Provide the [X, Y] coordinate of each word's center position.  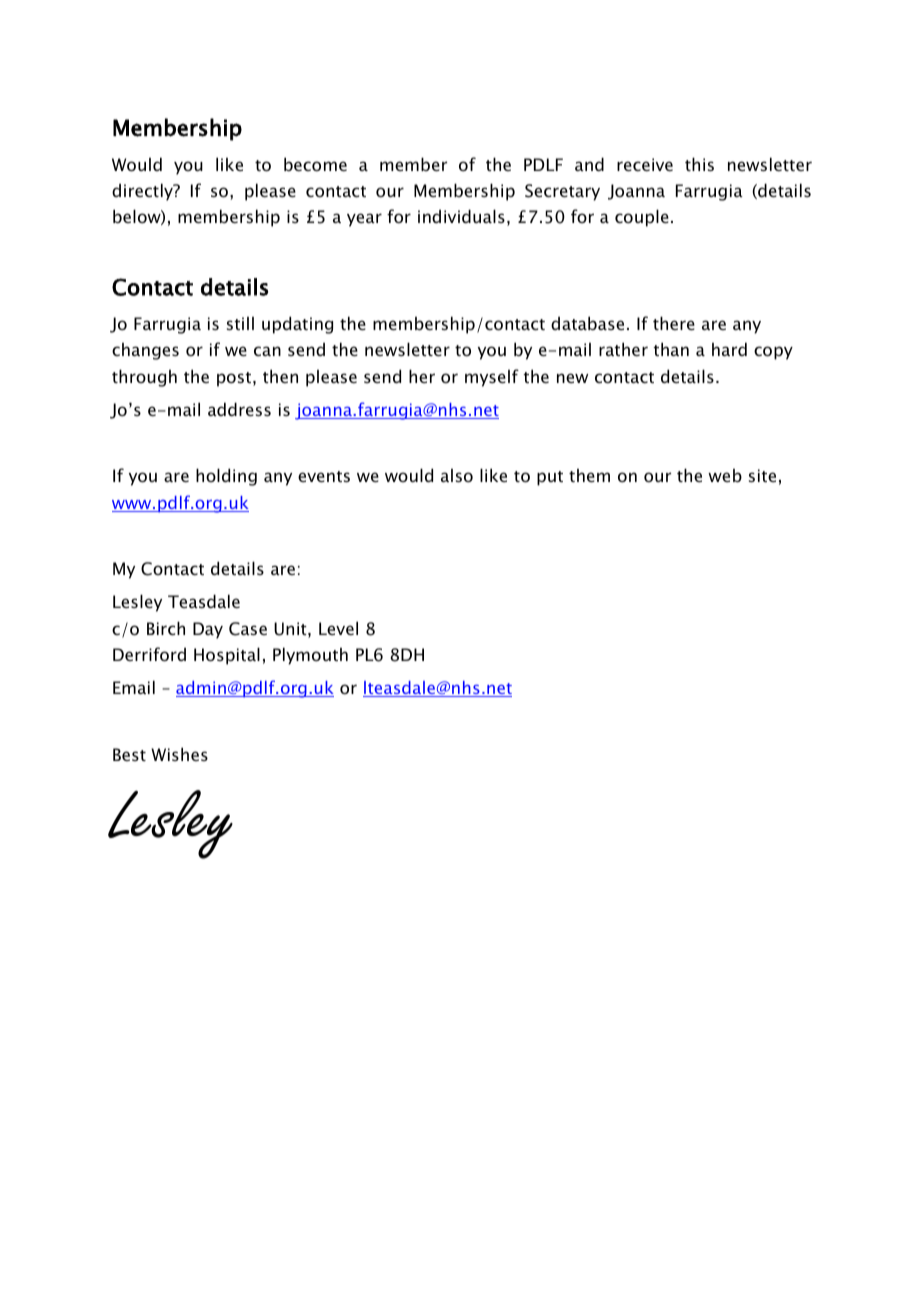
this [699, 164]
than [671, 349]
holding [226, 477]
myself [492, 378]
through [144, 378]
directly [143, 192]
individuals [461, 216]
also [457, 475]
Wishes [179, 754]
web [725, 475]
